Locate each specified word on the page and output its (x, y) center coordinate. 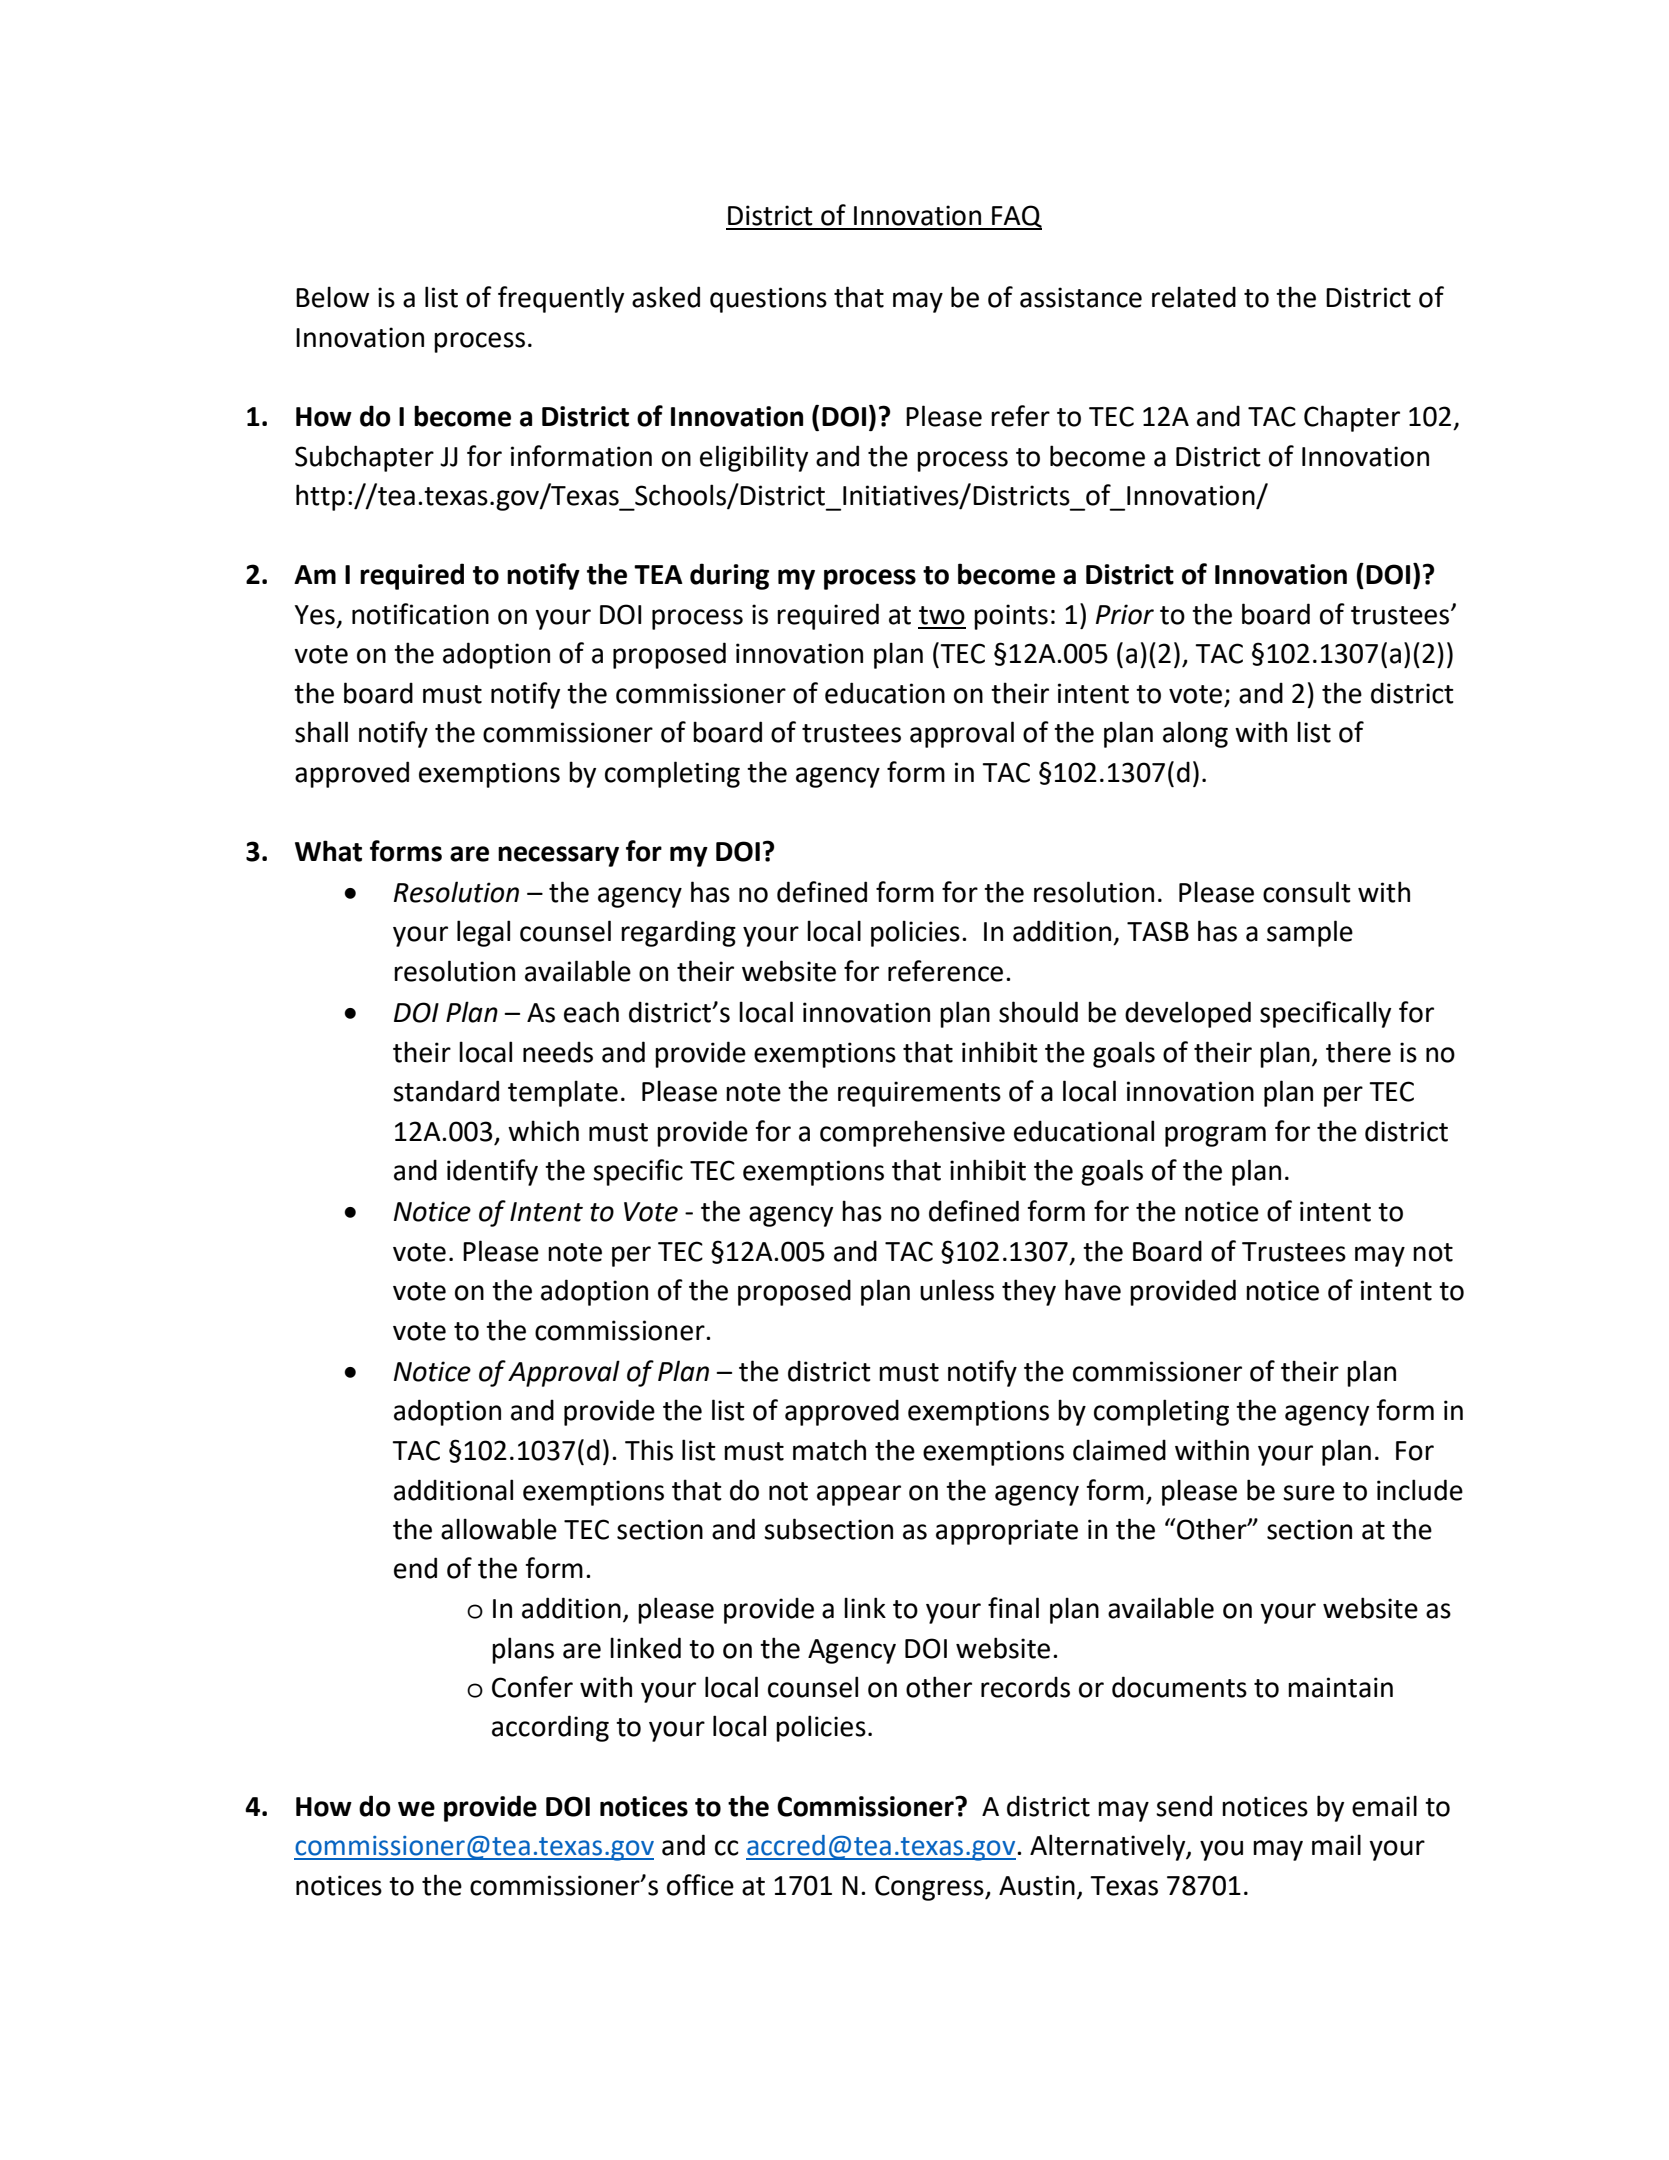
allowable (499, 1529)
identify (492, 1172)
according (550, 1728)
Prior (1125, 614)
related (1194, 297)
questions (768, 300)
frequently (561, 299)
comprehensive (912, 1133)
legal (483, 933)
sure (1309, 1493)
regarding (678, 933)
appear (859, 1495)
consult (1307, 892)
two (942, 615)
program (1215, 1136)
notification (420, 614)
